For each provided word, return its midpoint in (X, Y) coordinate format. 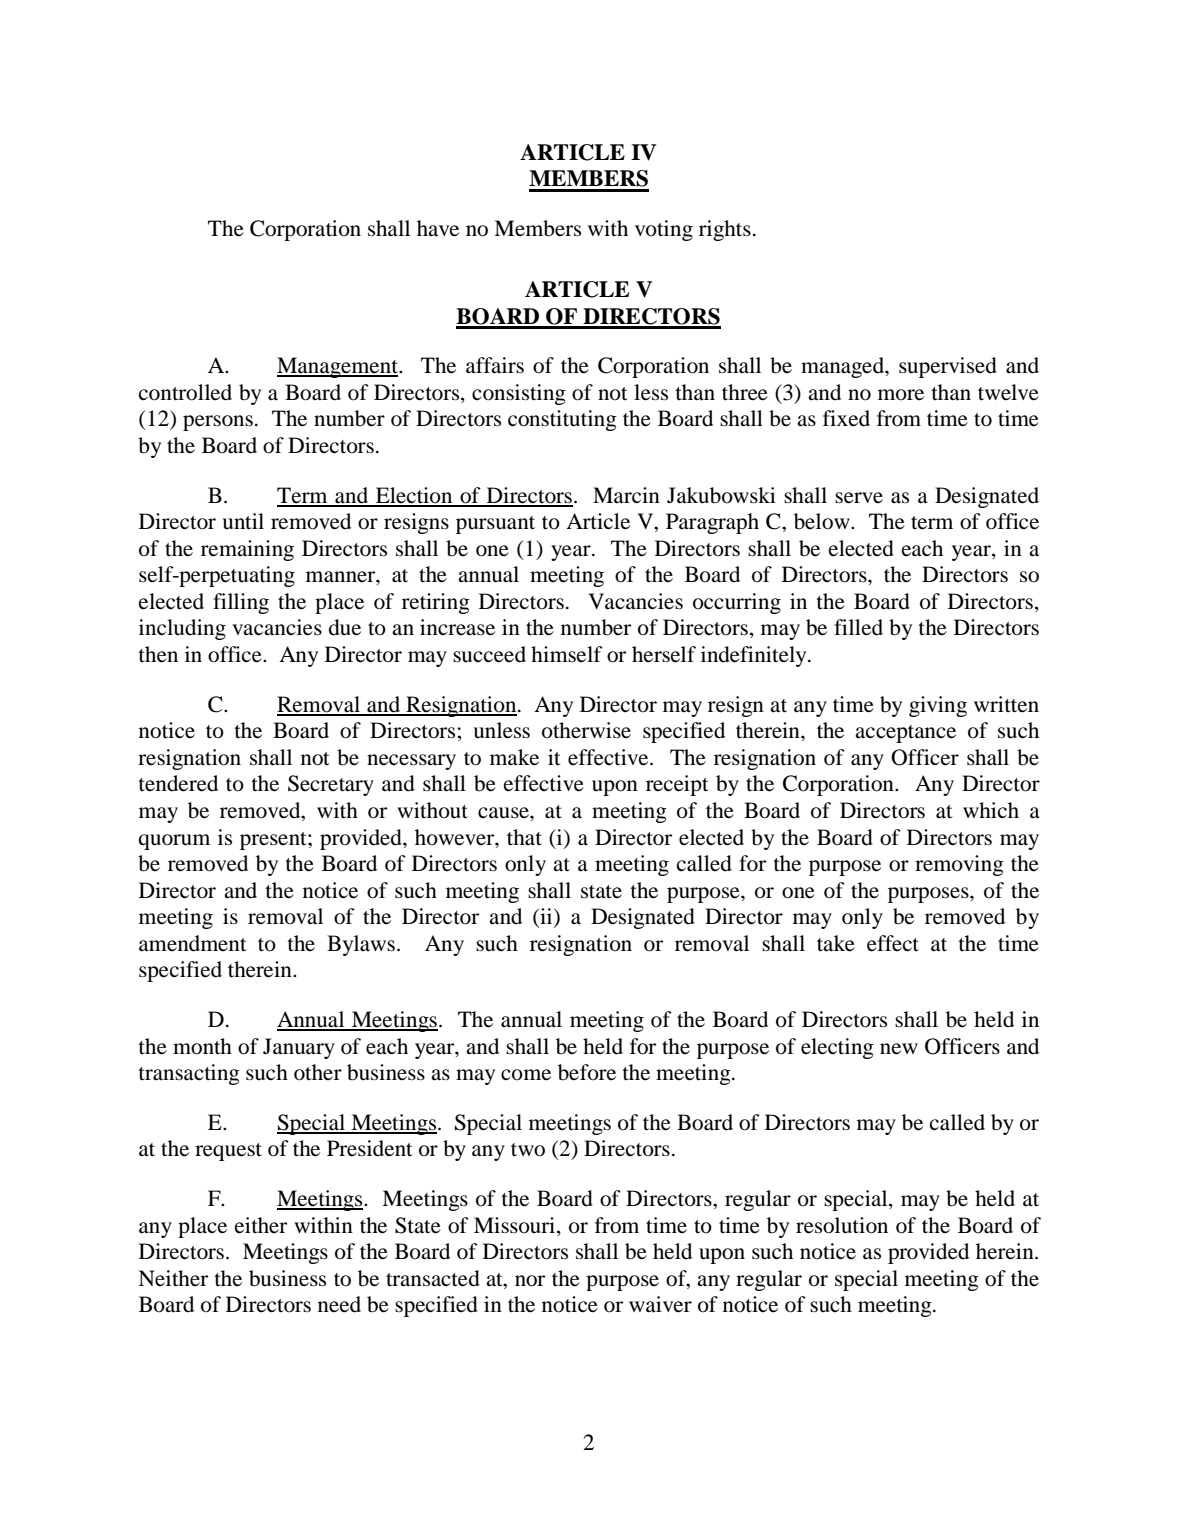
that (524, 837)
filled (858, 627)
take (836, 943)
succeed (489, 654)
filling (241, 603)
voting (664, 230)
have (438, 228)
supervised (948, 367)
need (339, 1304)
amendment (193, 943)
